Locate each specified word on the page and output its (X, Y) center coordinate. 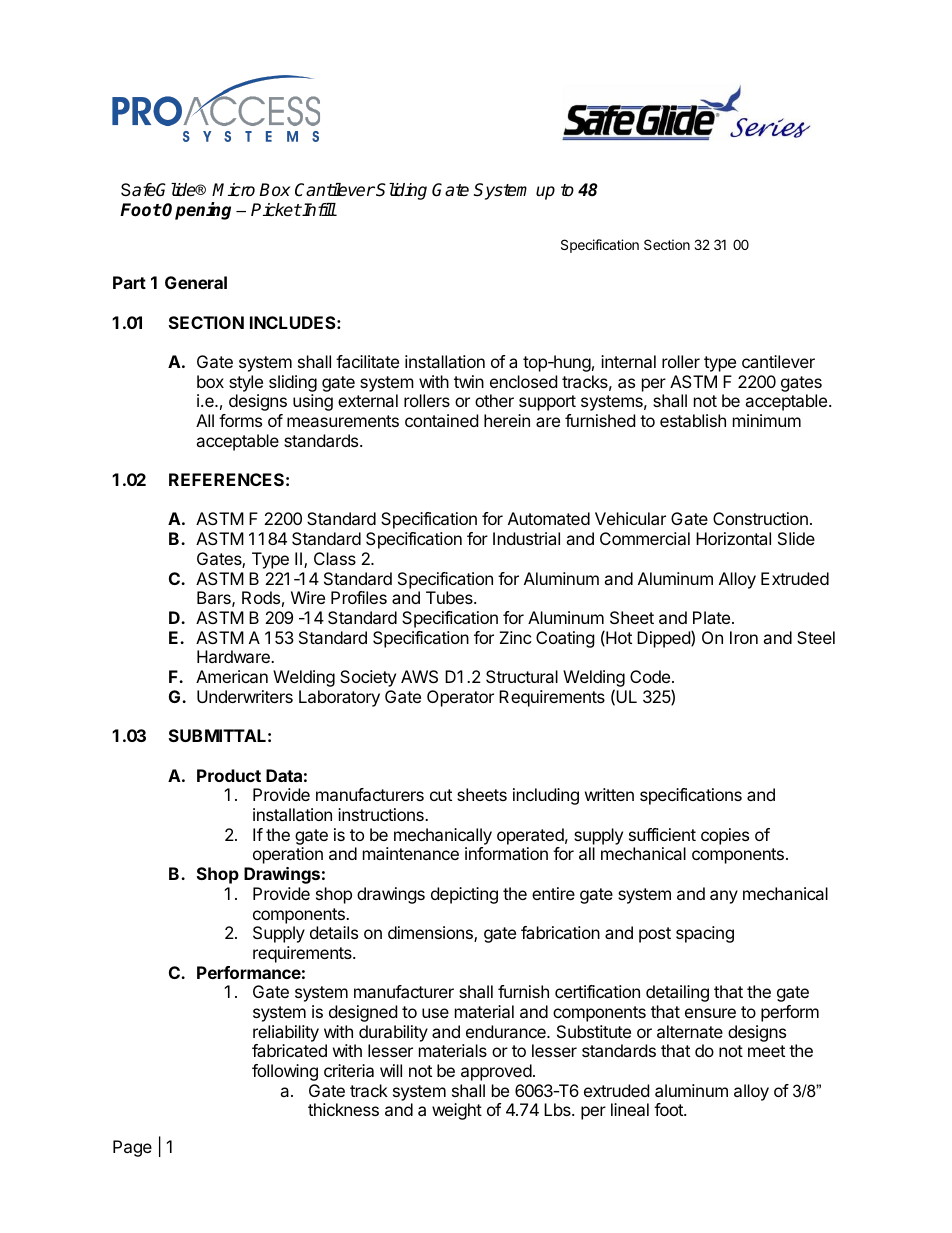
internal (628, 361)
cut (441, 795)
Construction (760, 518)
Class (335, 558)
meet (766, 1051)
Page (132, 1148)
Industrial (526, 538)
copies (725, 836)
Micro (233, 190)
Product (229, 775)
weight (457, 1111)
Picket (276, 210)
